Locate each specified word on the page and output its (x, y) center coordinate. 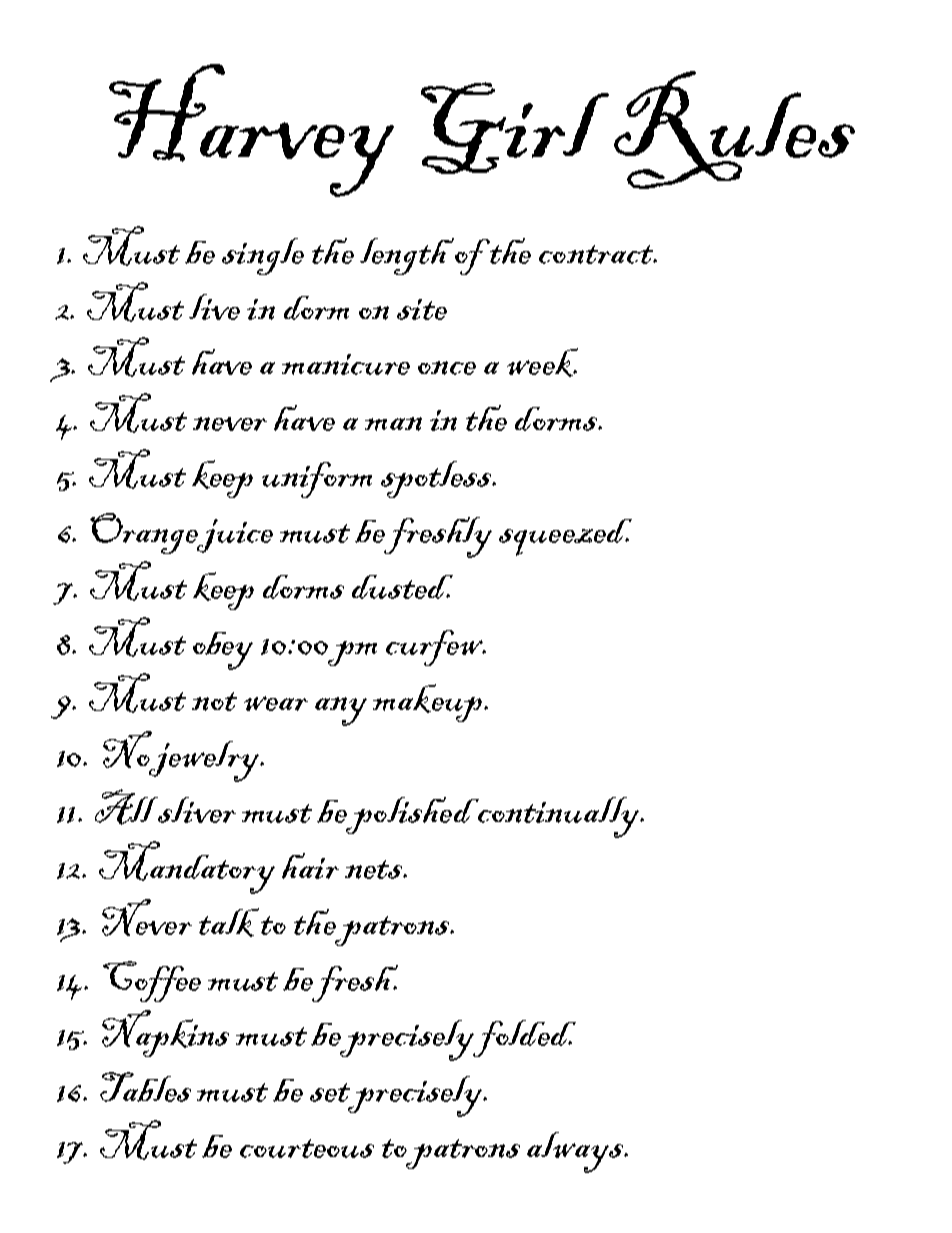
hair (310, 866)
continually (558, 817)
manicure (346, 364)
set (330, 1092)
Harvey (251, 130)
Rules (734, 130)
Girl (515, 128)
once (447, 368)
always (577, 1152)
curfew (436, 648)
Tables (145, 1087)
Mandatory (187, 867)
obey (223, 651)
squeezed (565, 537)
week (542, 362)
